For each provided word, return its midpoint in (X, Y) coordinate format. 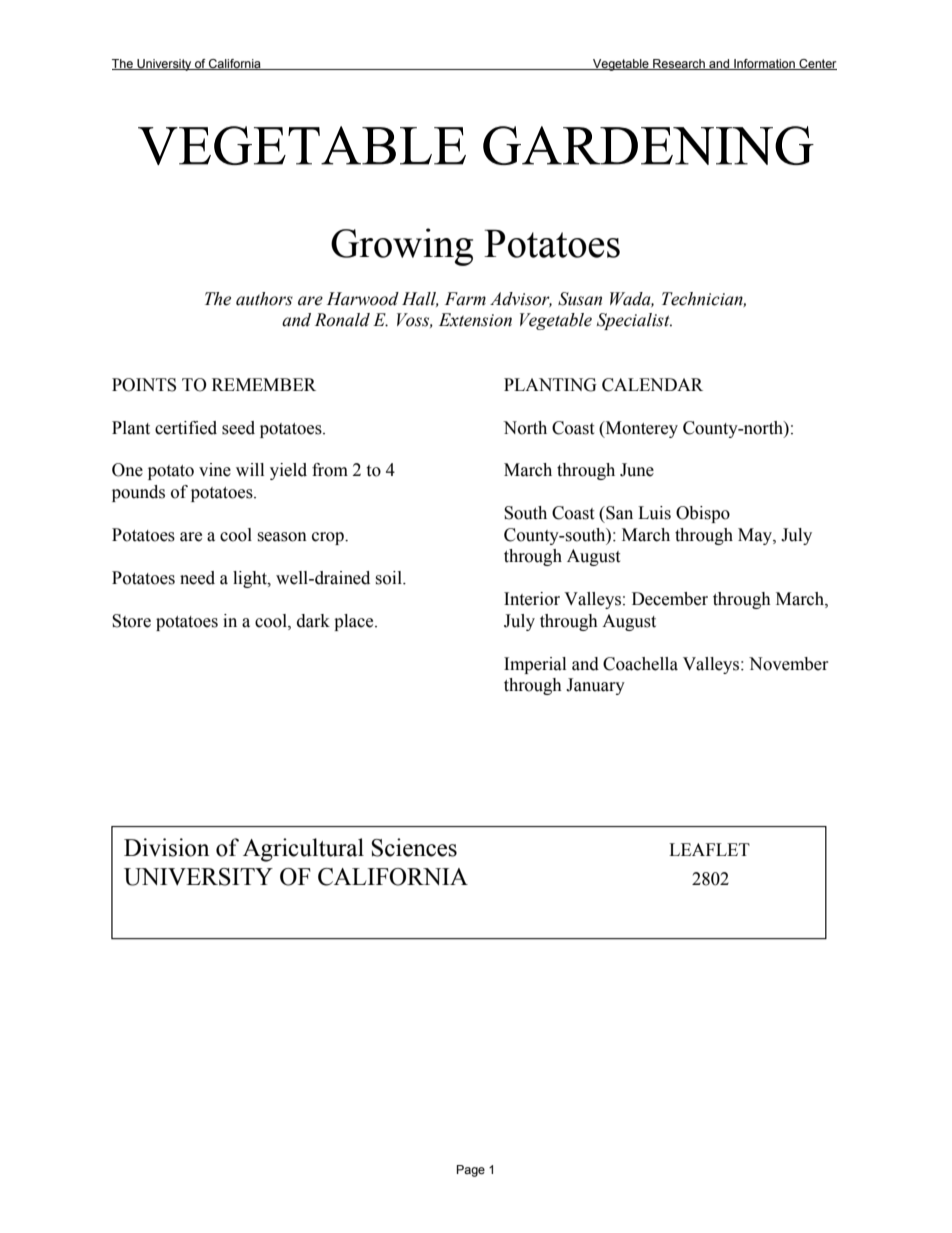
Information (764, 64)
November (789, 664)
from (330, 470)
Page (471, 1171)
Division (166, 847)
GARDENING (648, 145)
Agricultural (303, 850)
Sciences (414, 847)
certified (186, 428)
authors (264, 299)
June (637, 470)
